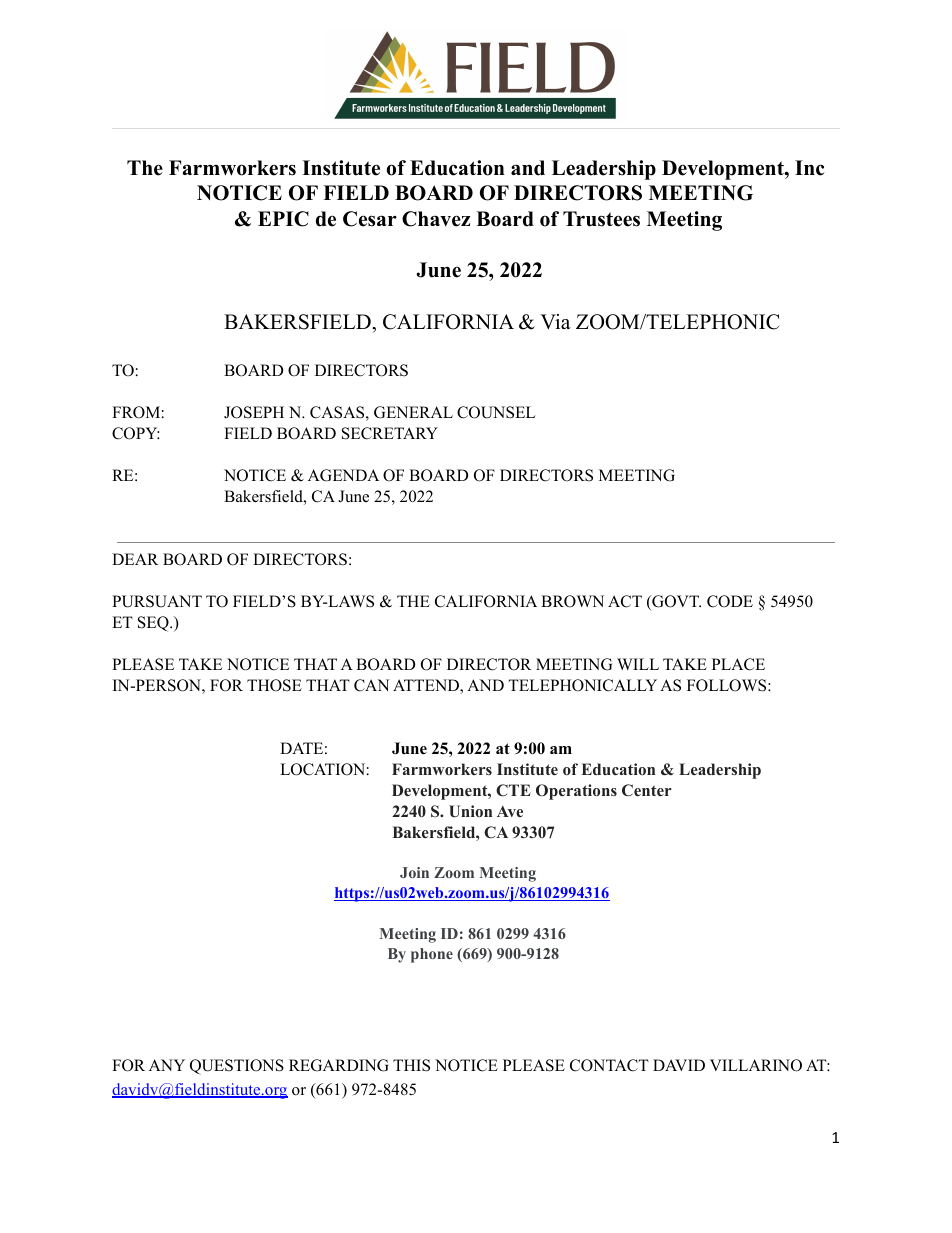  I want to click on JOSEPH, so click(254, 412).
